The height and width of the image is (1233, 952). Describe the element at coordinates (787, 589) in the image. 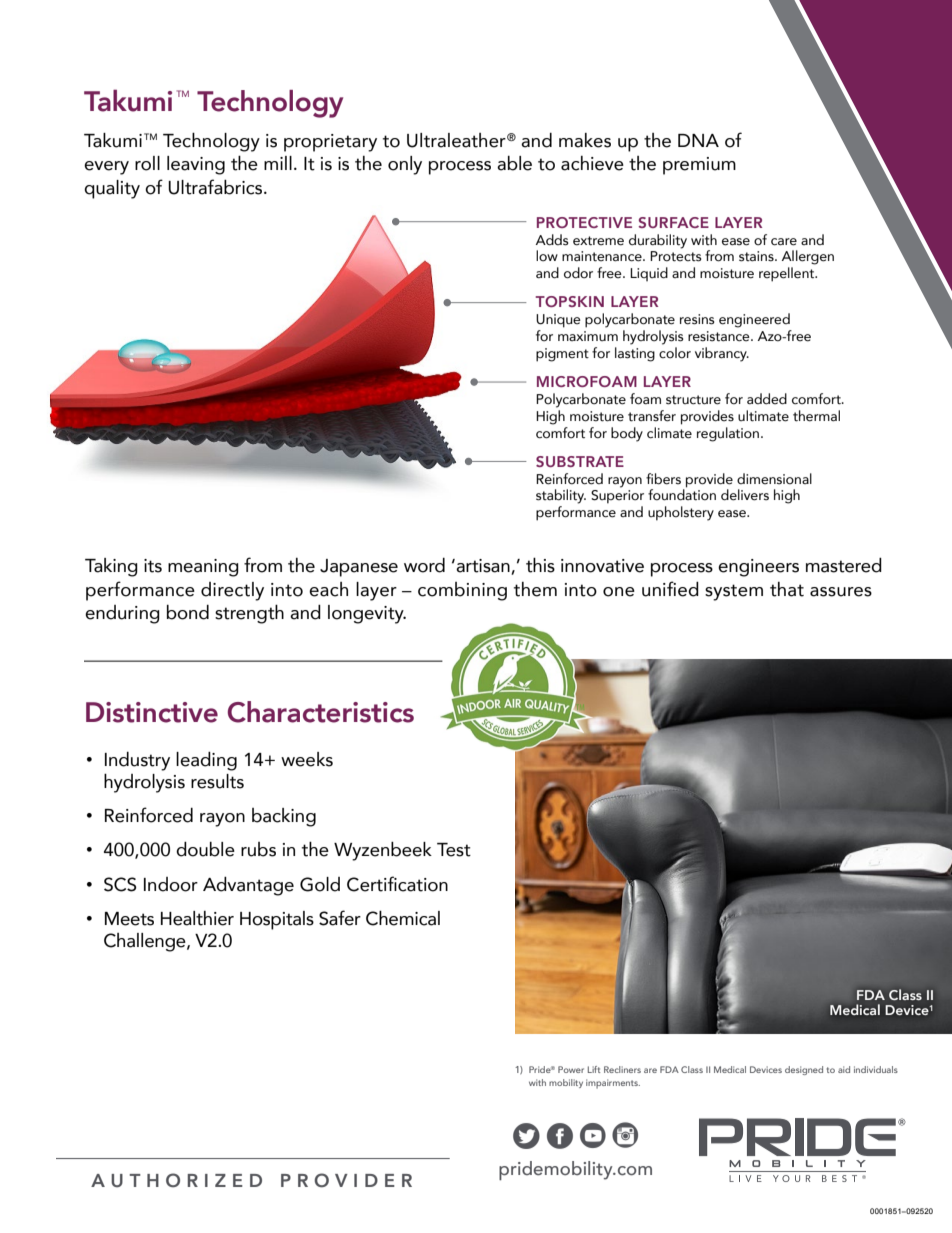

I see `that` at that location.
